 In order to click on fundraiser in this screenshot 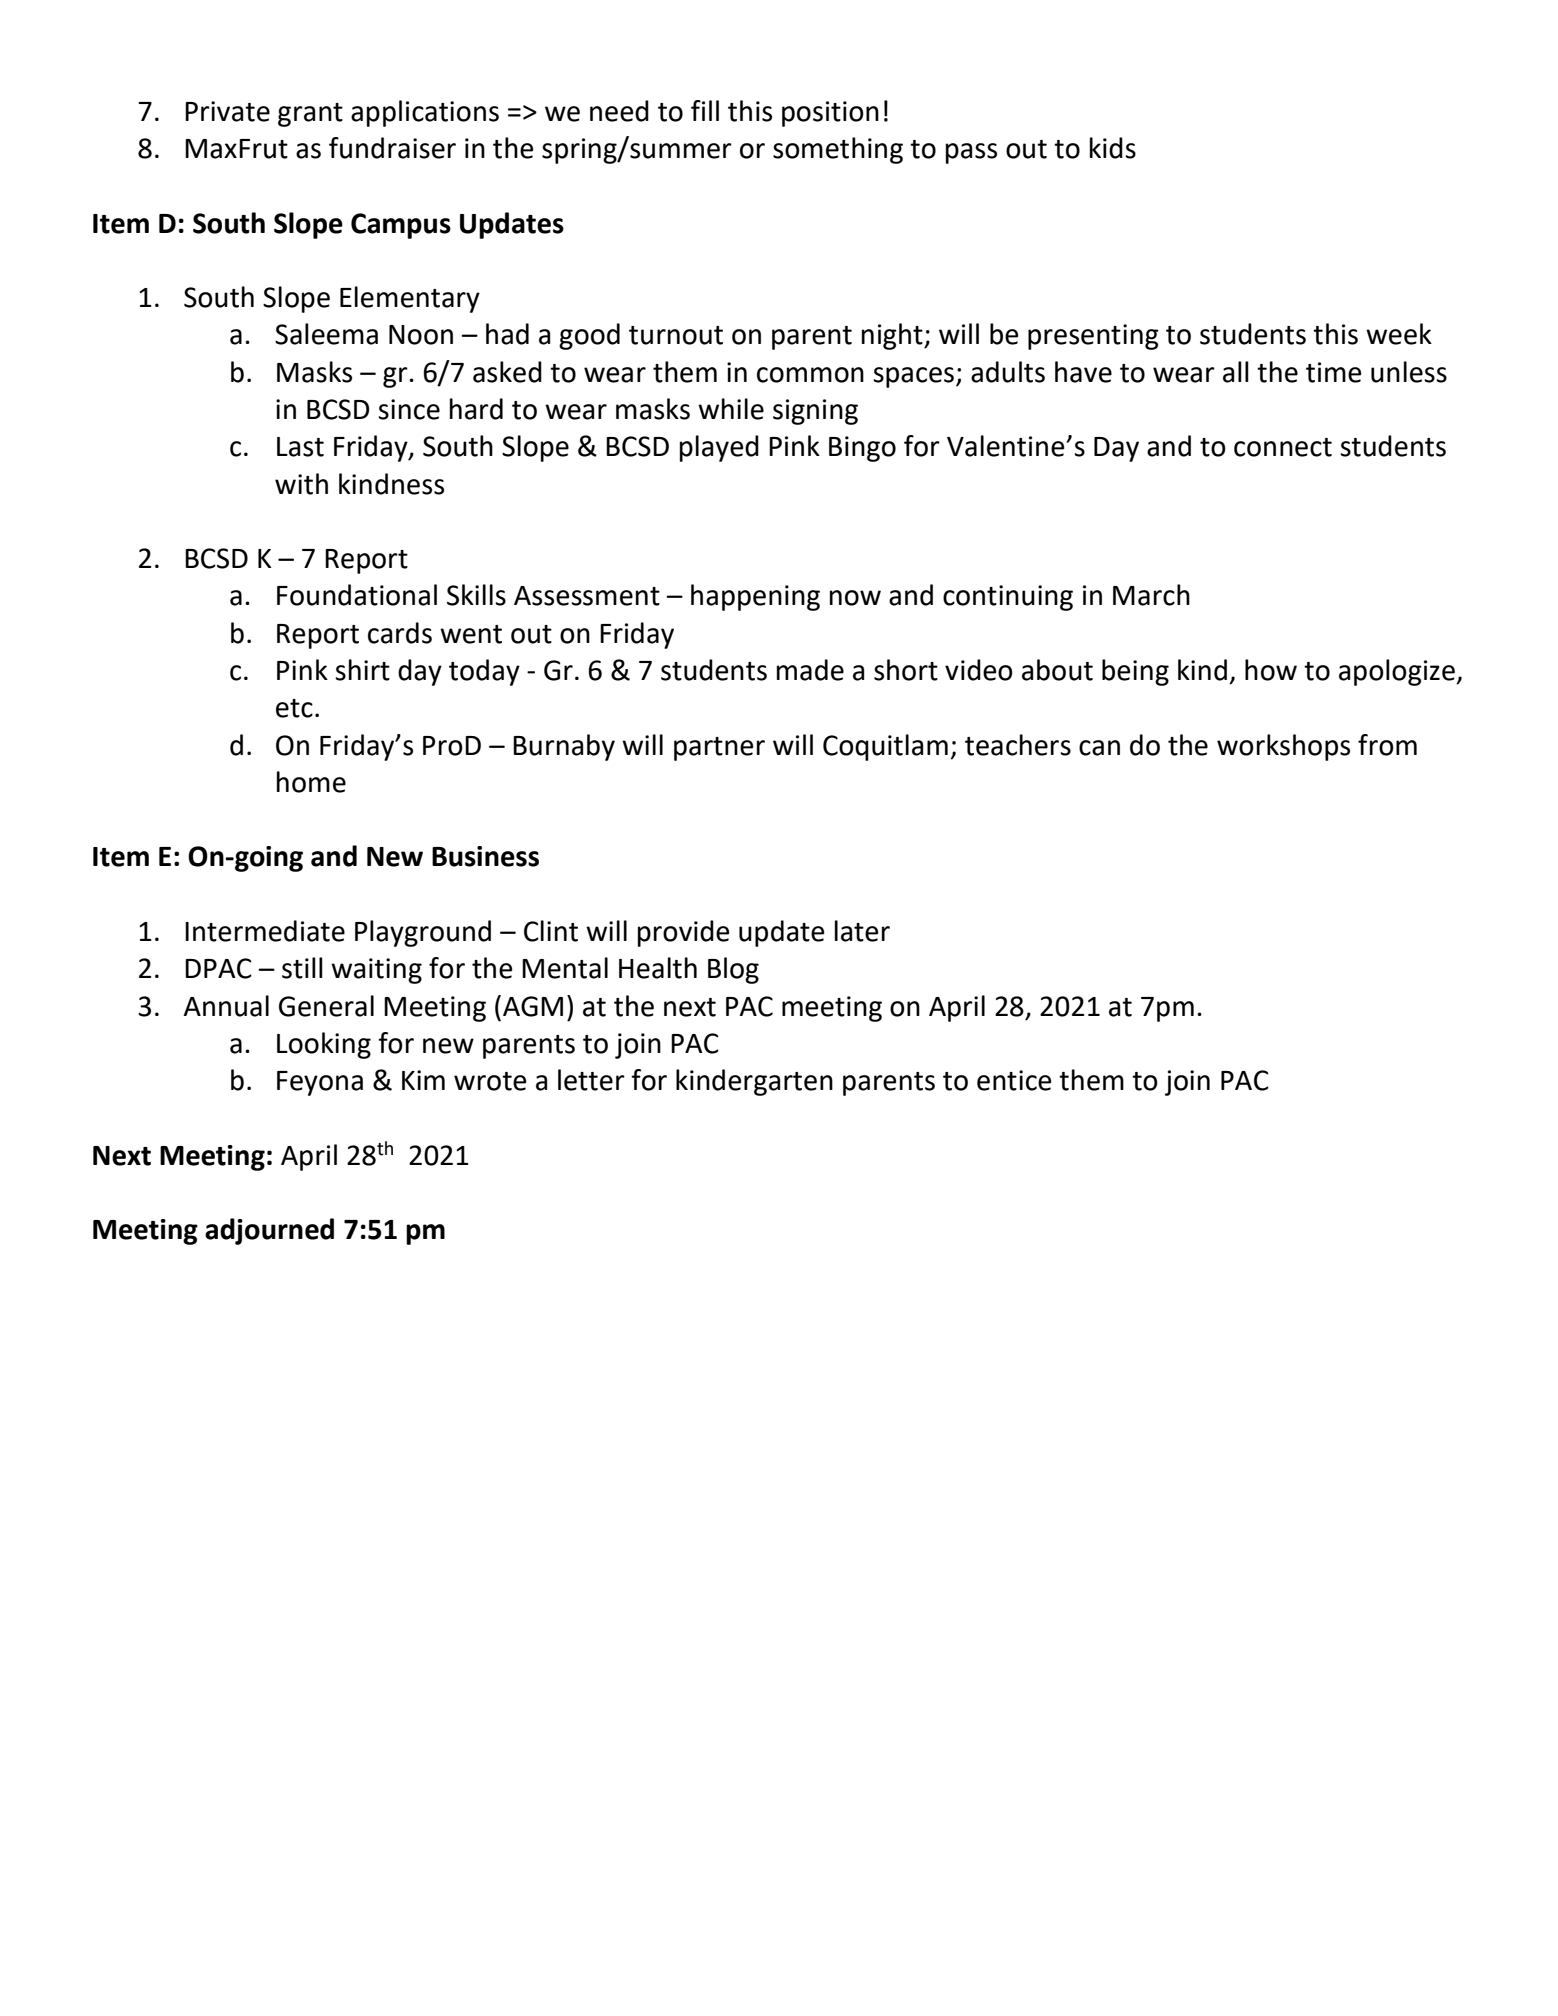, I will do `click(392, 148)`.
